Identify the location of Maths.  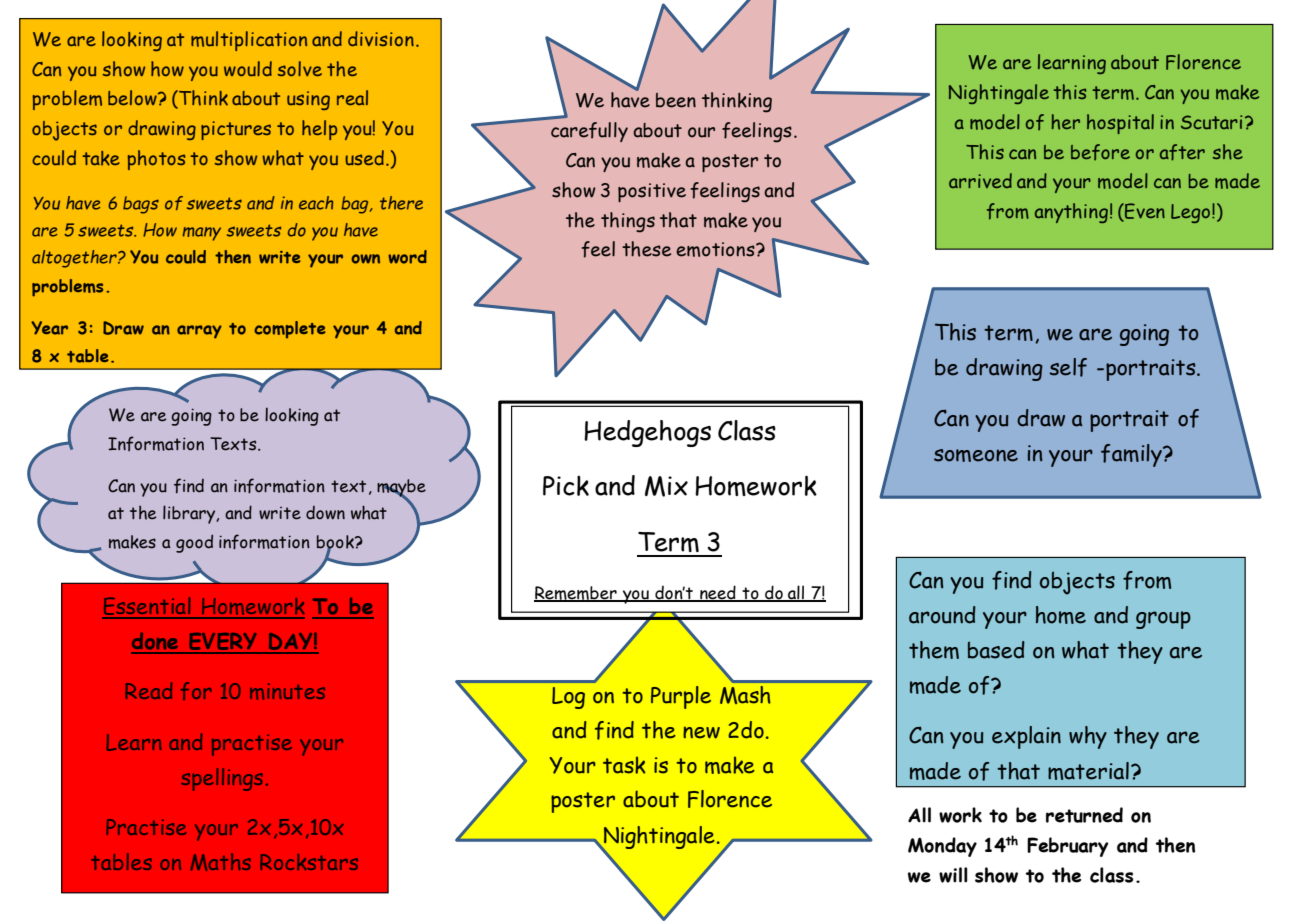
(221, 862).
